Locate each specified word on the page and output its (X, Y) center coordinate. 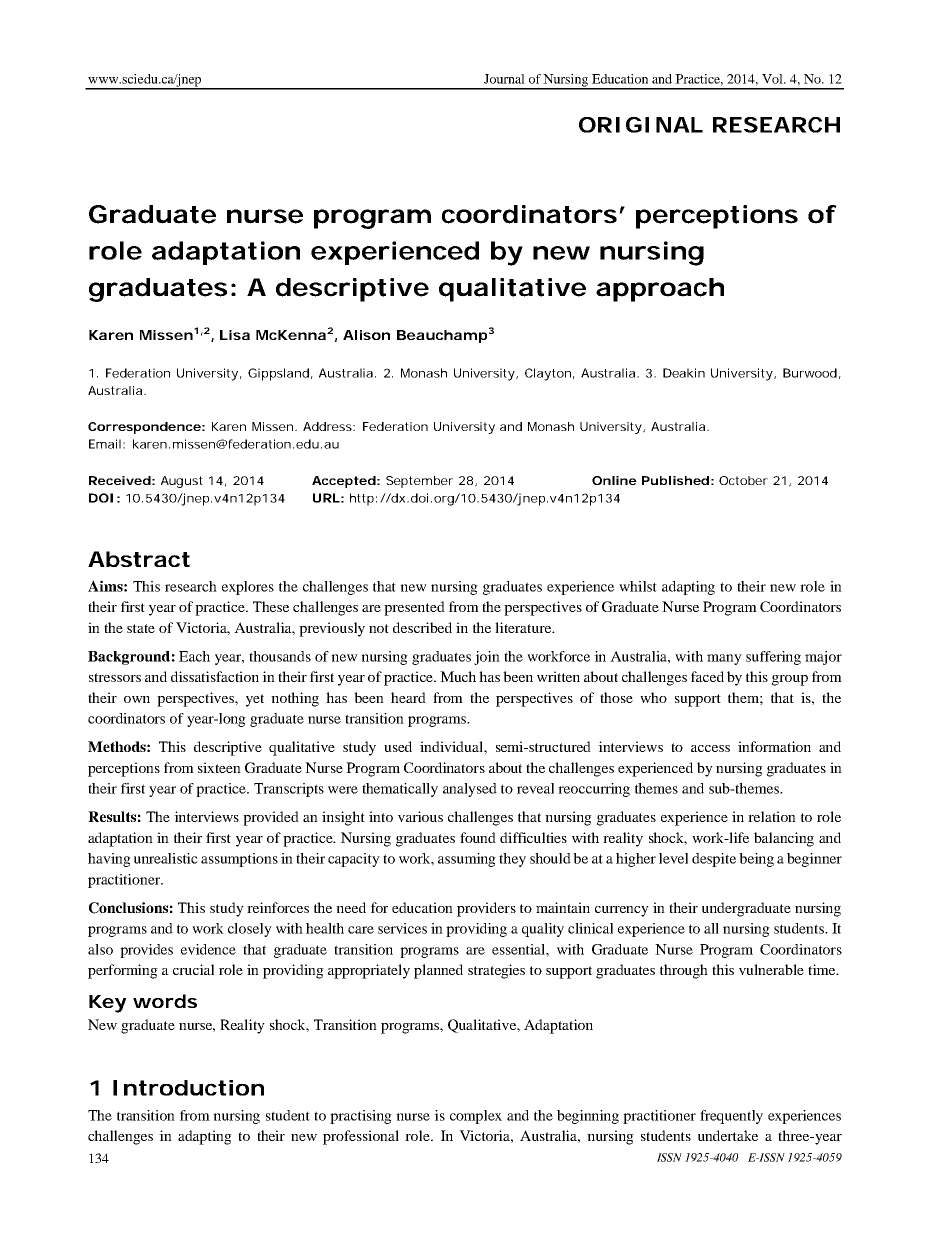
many (724, 659)
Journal (504, 79)
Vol (774, 79)
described (422, 627)
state (141, 628)
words (165, 1001)
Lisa (235, 335)
